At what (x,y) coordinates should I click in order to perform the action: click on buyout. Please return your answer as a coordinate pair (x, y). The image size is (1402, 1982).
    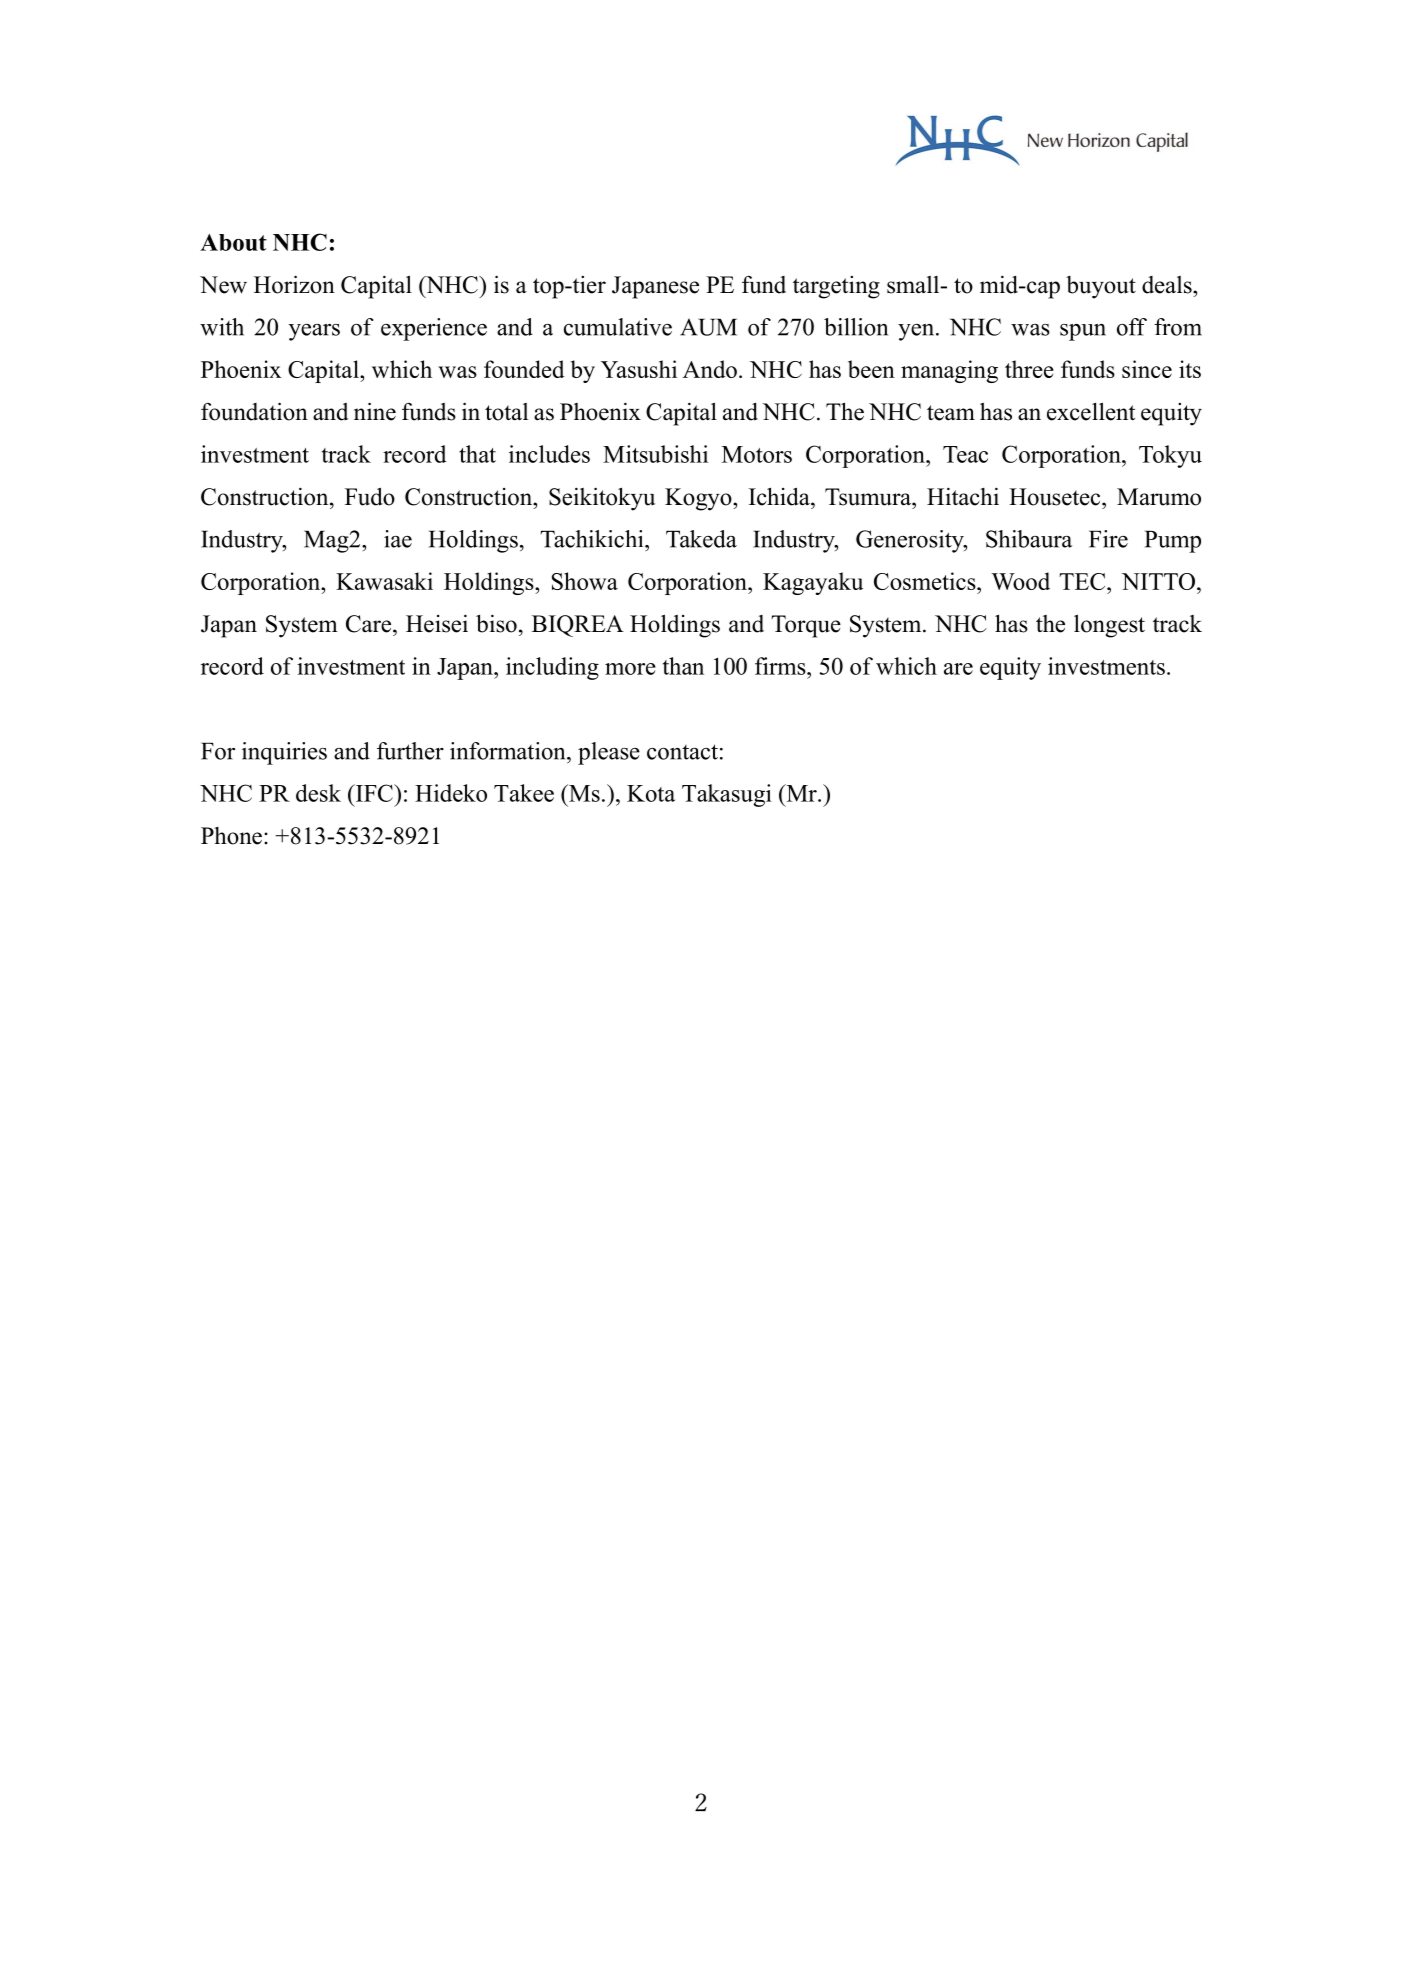
    Looking at the image, I should click on (1101, 287).
